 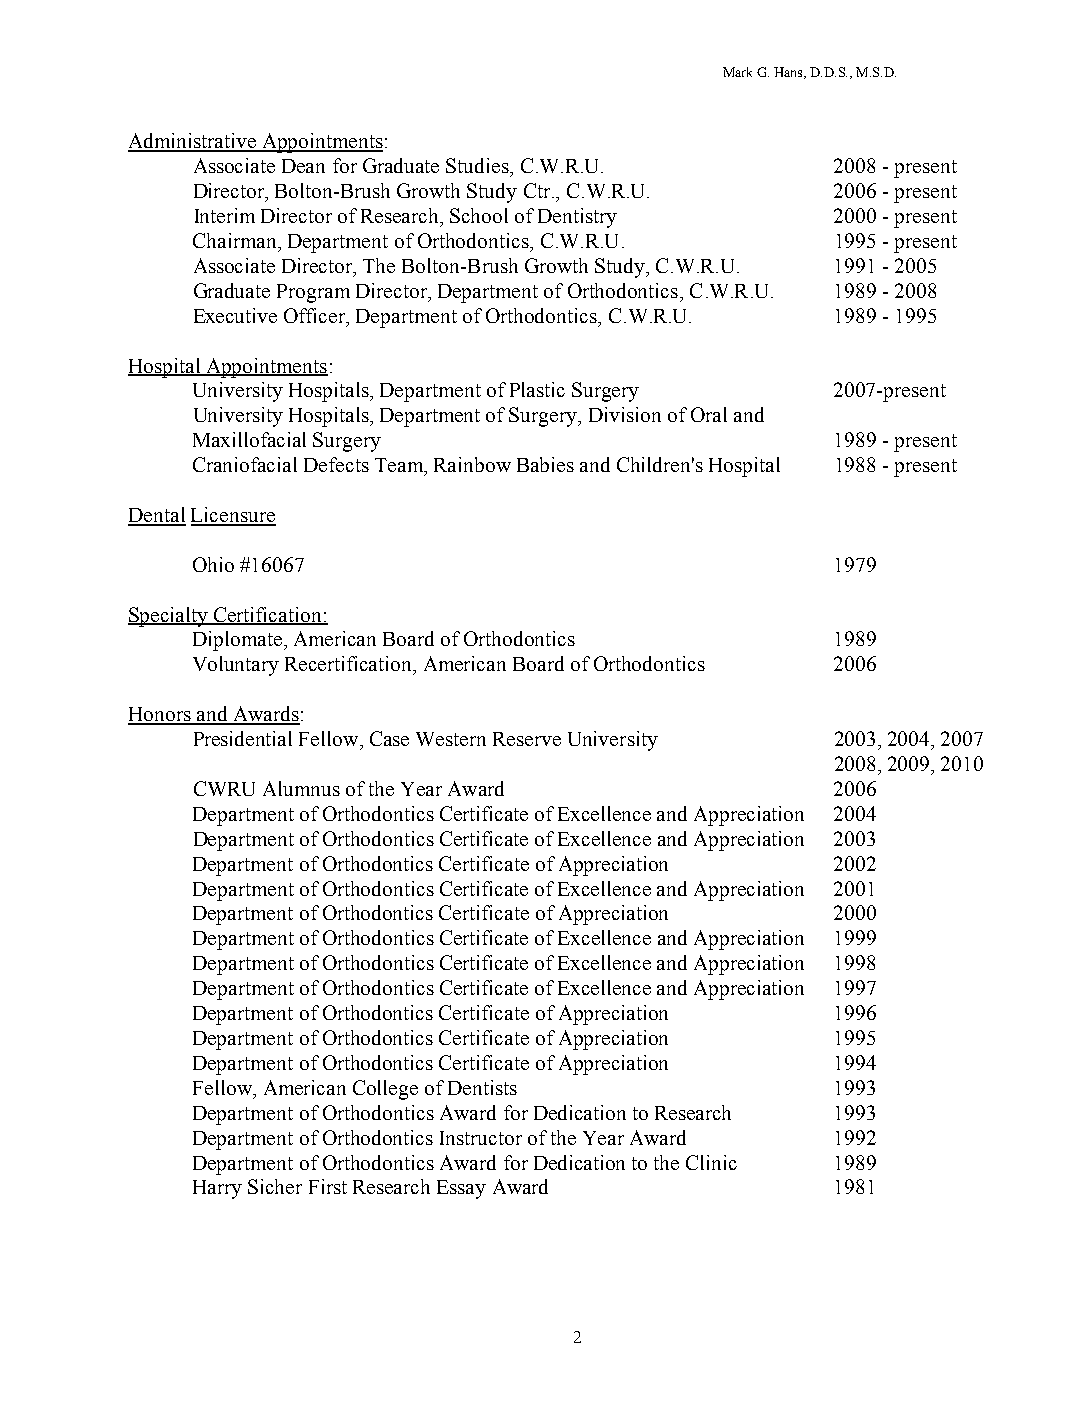 What do you see at coordinates (527, 739) in the screenshot?
I see `Reserve` at bounding box center [527, 739].
